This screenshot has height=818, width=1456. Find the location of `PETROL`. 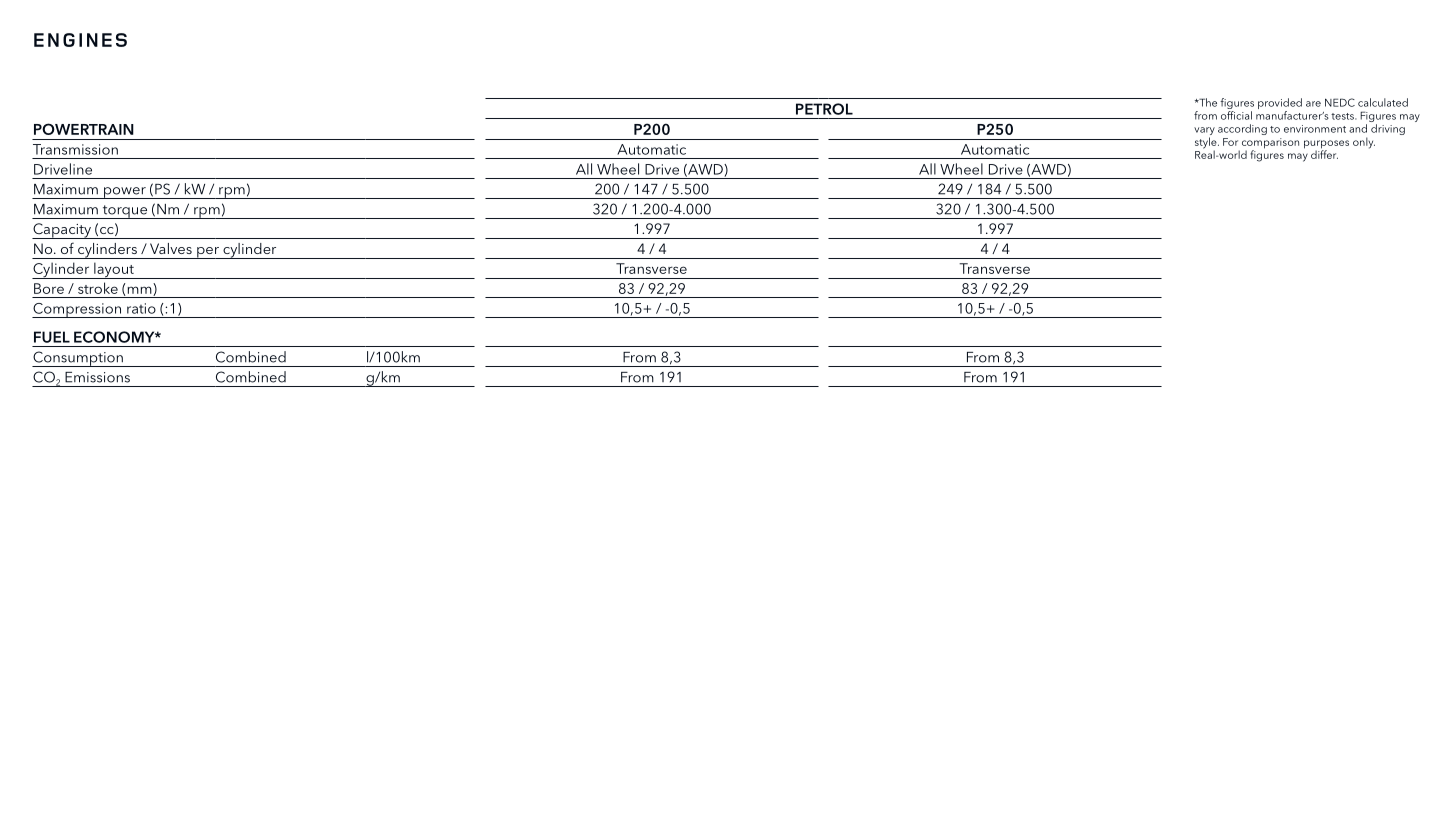

PETROL is located at coordinates (824, 109).
